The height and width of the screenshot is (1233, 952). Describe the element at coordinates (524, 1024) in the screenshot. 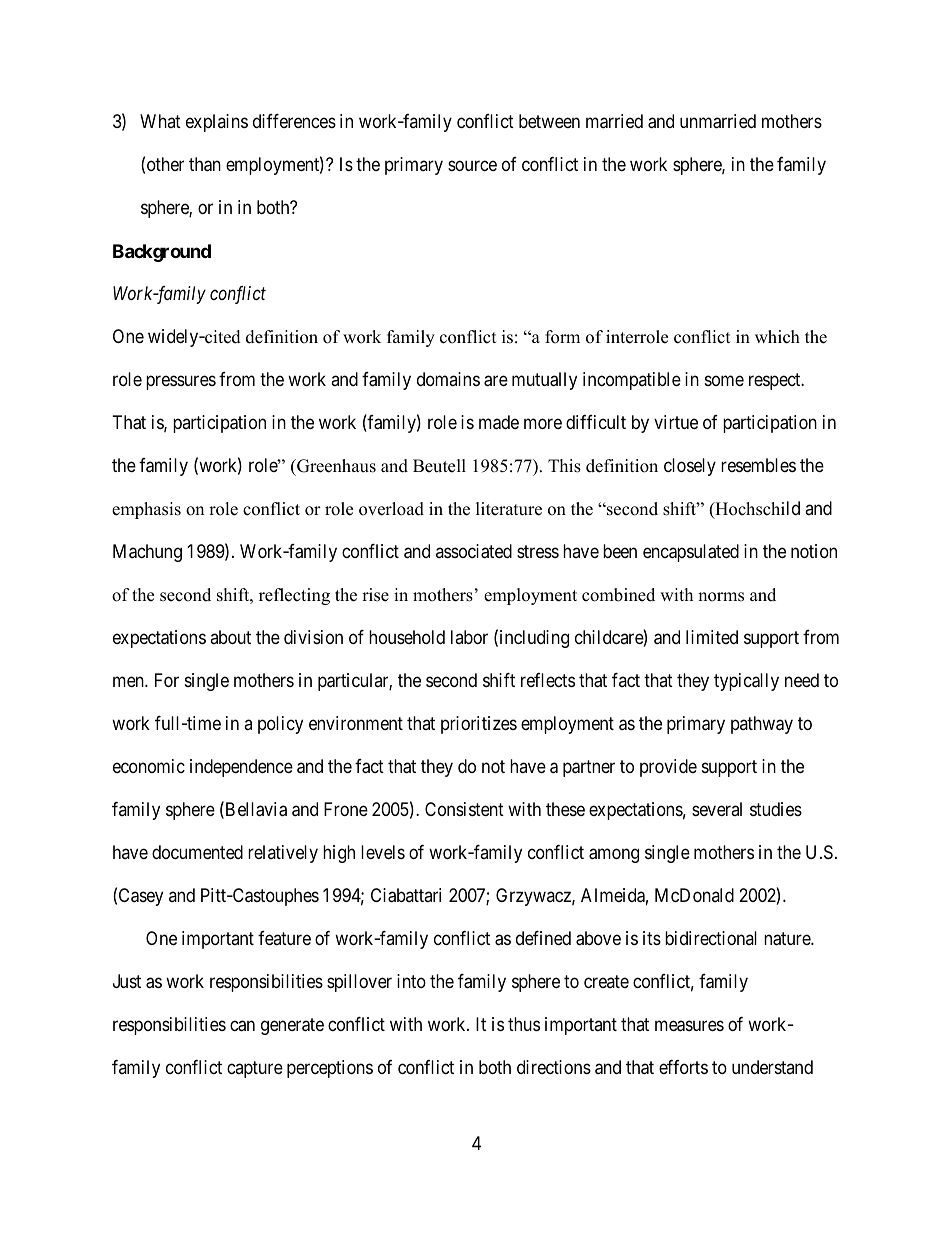

I see `thus` at that location.
